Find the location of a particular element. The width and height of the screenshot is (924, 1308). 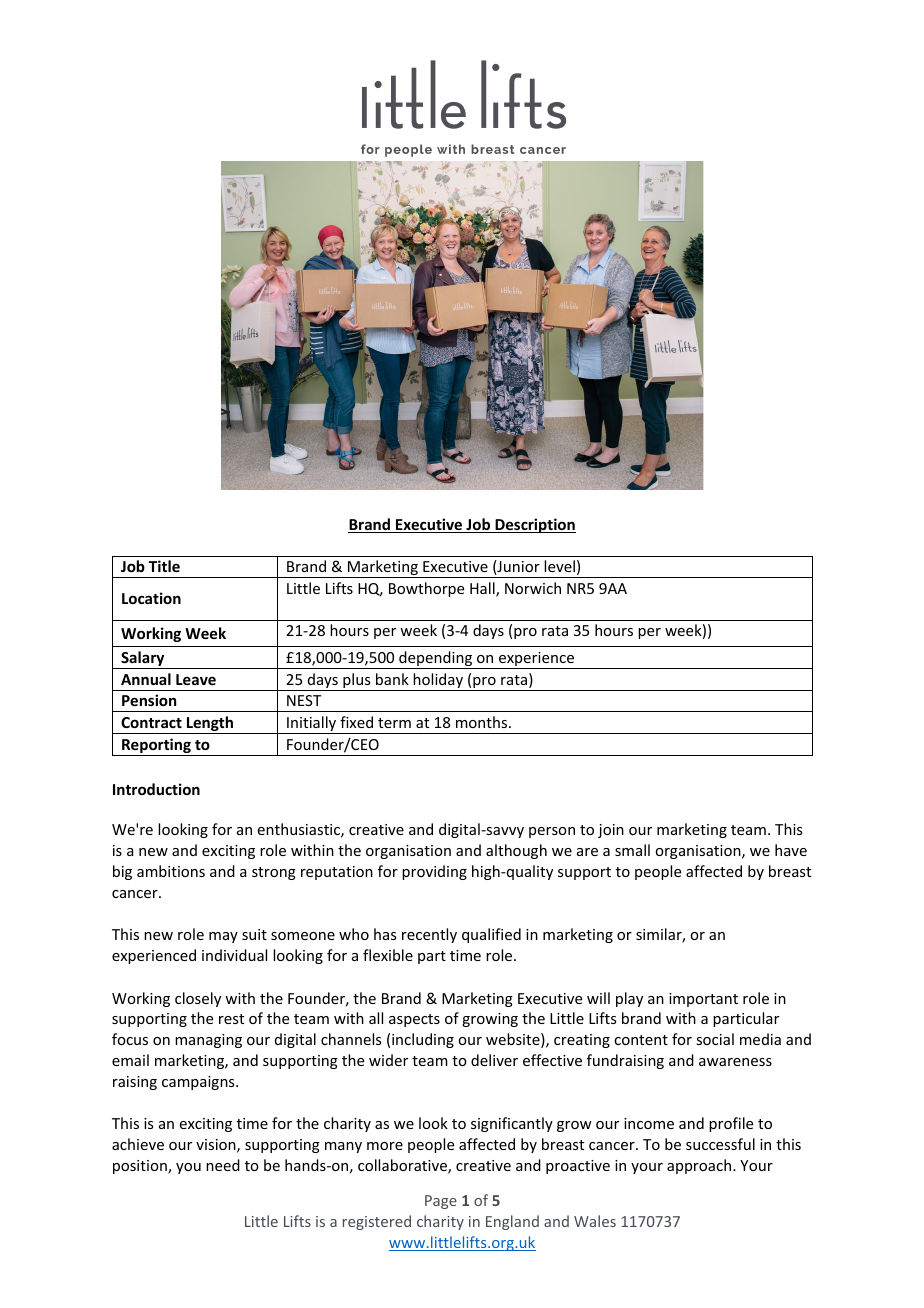

providing is located at coordinates (434, 872).
